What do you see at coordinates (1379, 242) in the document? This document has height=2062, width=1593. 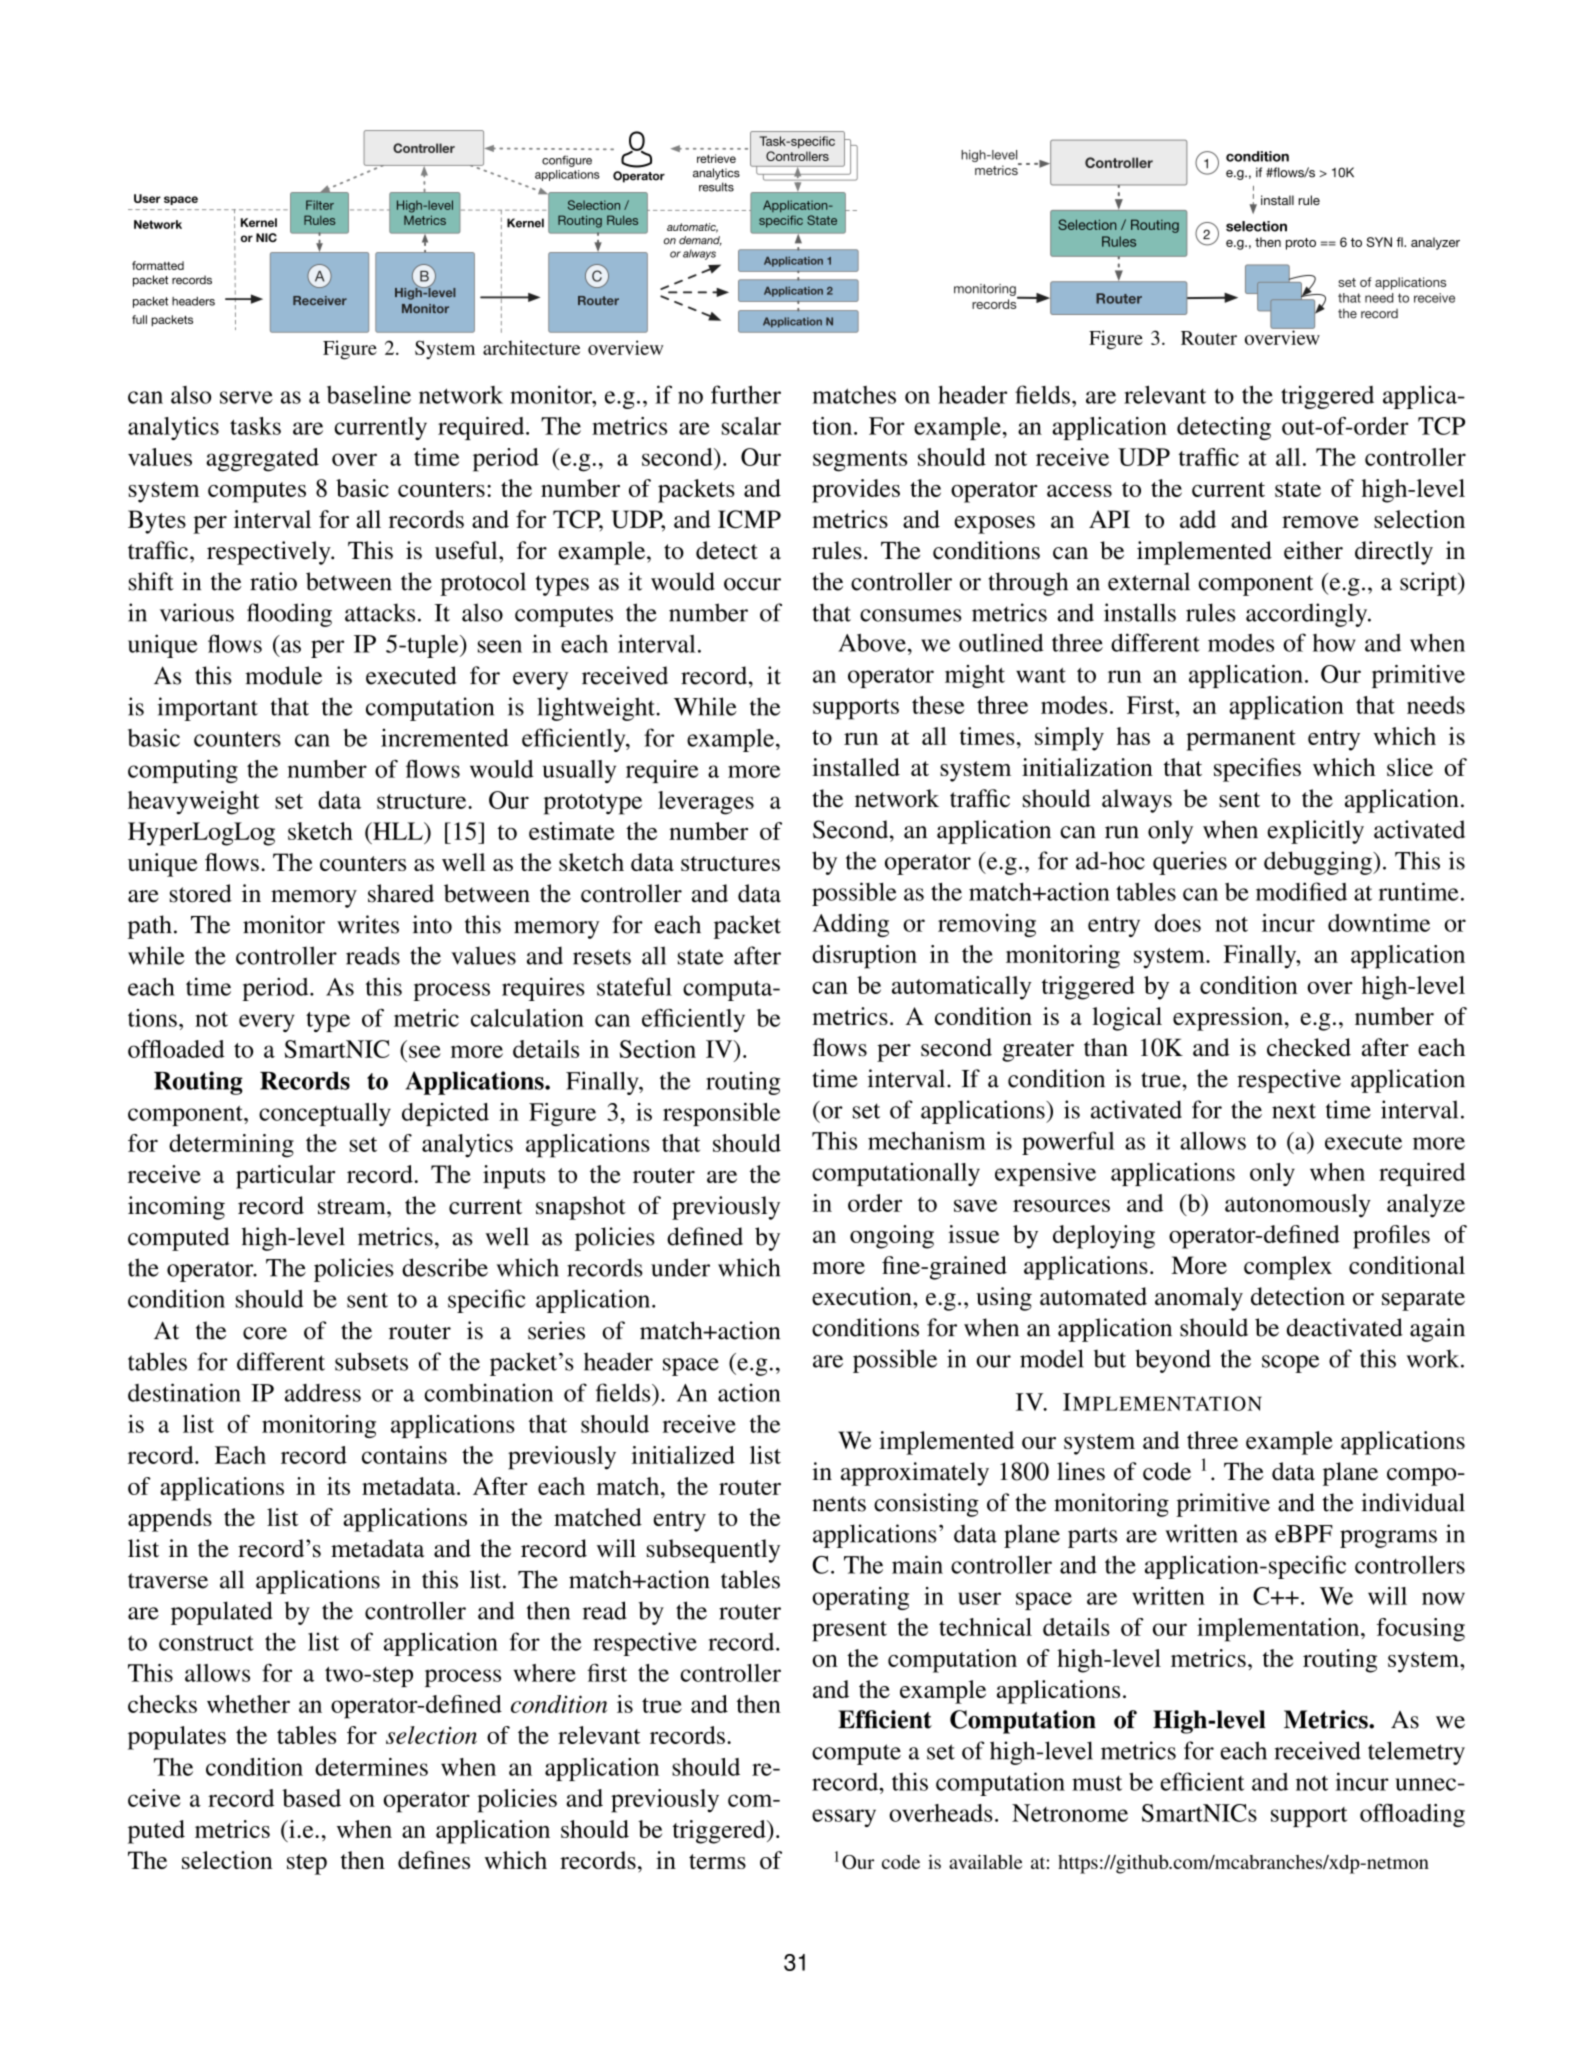 I see `SYN` at bounding box center [1379, 242].
